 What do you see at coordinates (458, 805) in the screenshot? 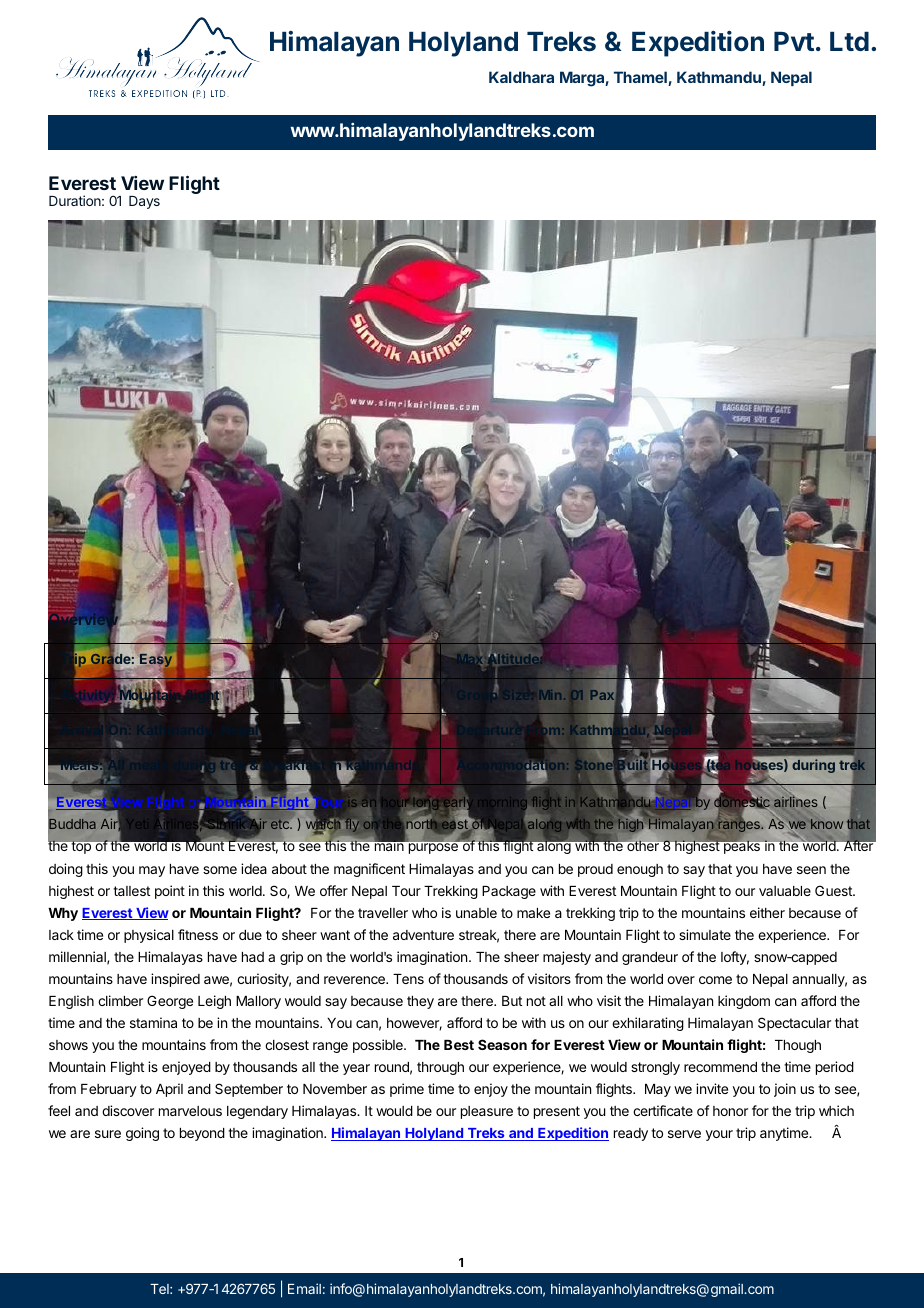
I see `early` at bounding box center [458, 805].
